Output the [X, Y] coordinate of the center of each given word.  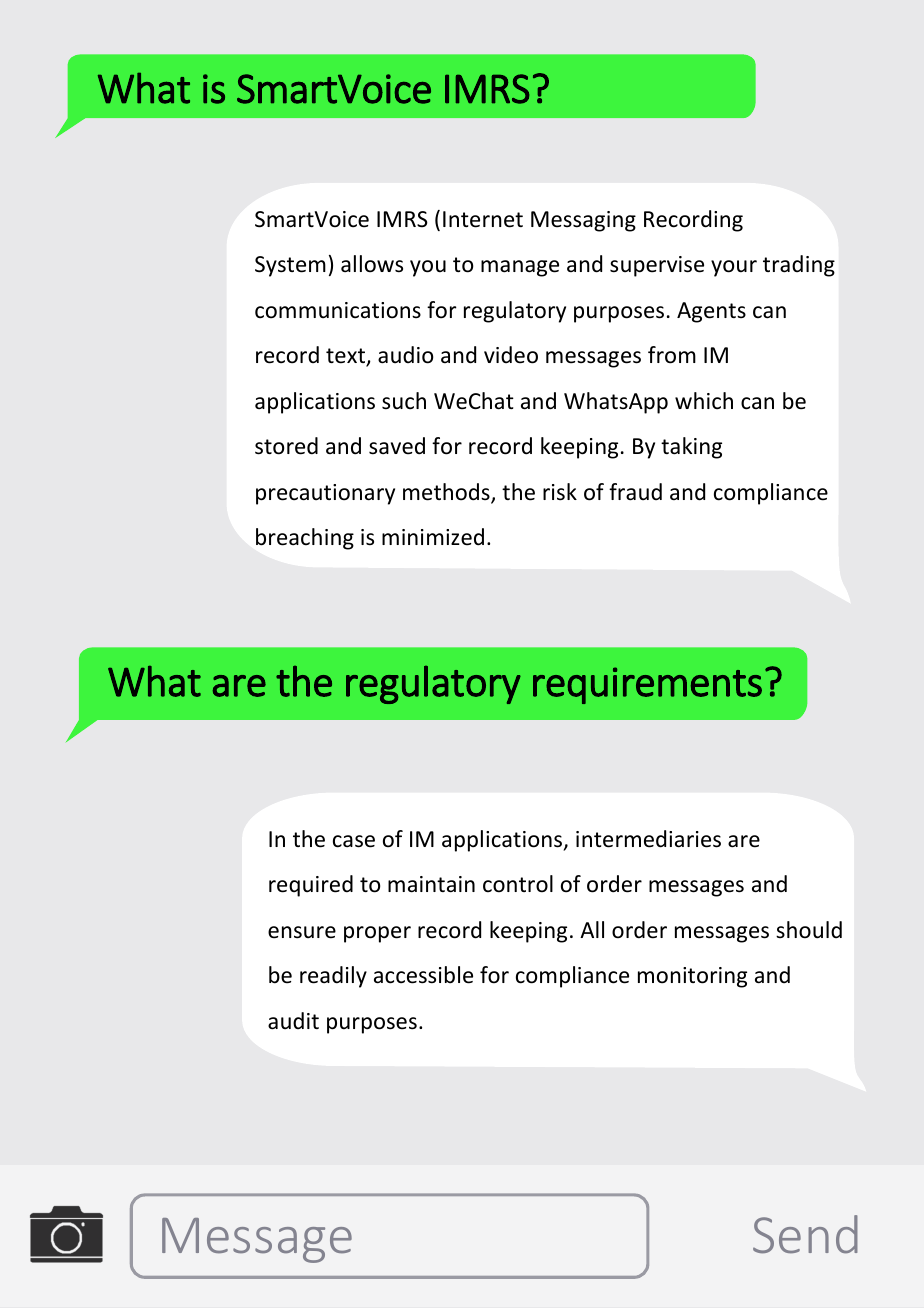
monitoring [692, 977]
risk [560, 492]
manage [520, 268]
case [354, 841]
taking [691, 448]
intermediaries [648, 839]
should [809, 930]
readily [333, 977]
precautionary [325, 494]
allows [372, 264]
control [518, 884]
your [734, 268]
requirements [647, 685]
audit [293, 1021]
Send [805, 1234]
